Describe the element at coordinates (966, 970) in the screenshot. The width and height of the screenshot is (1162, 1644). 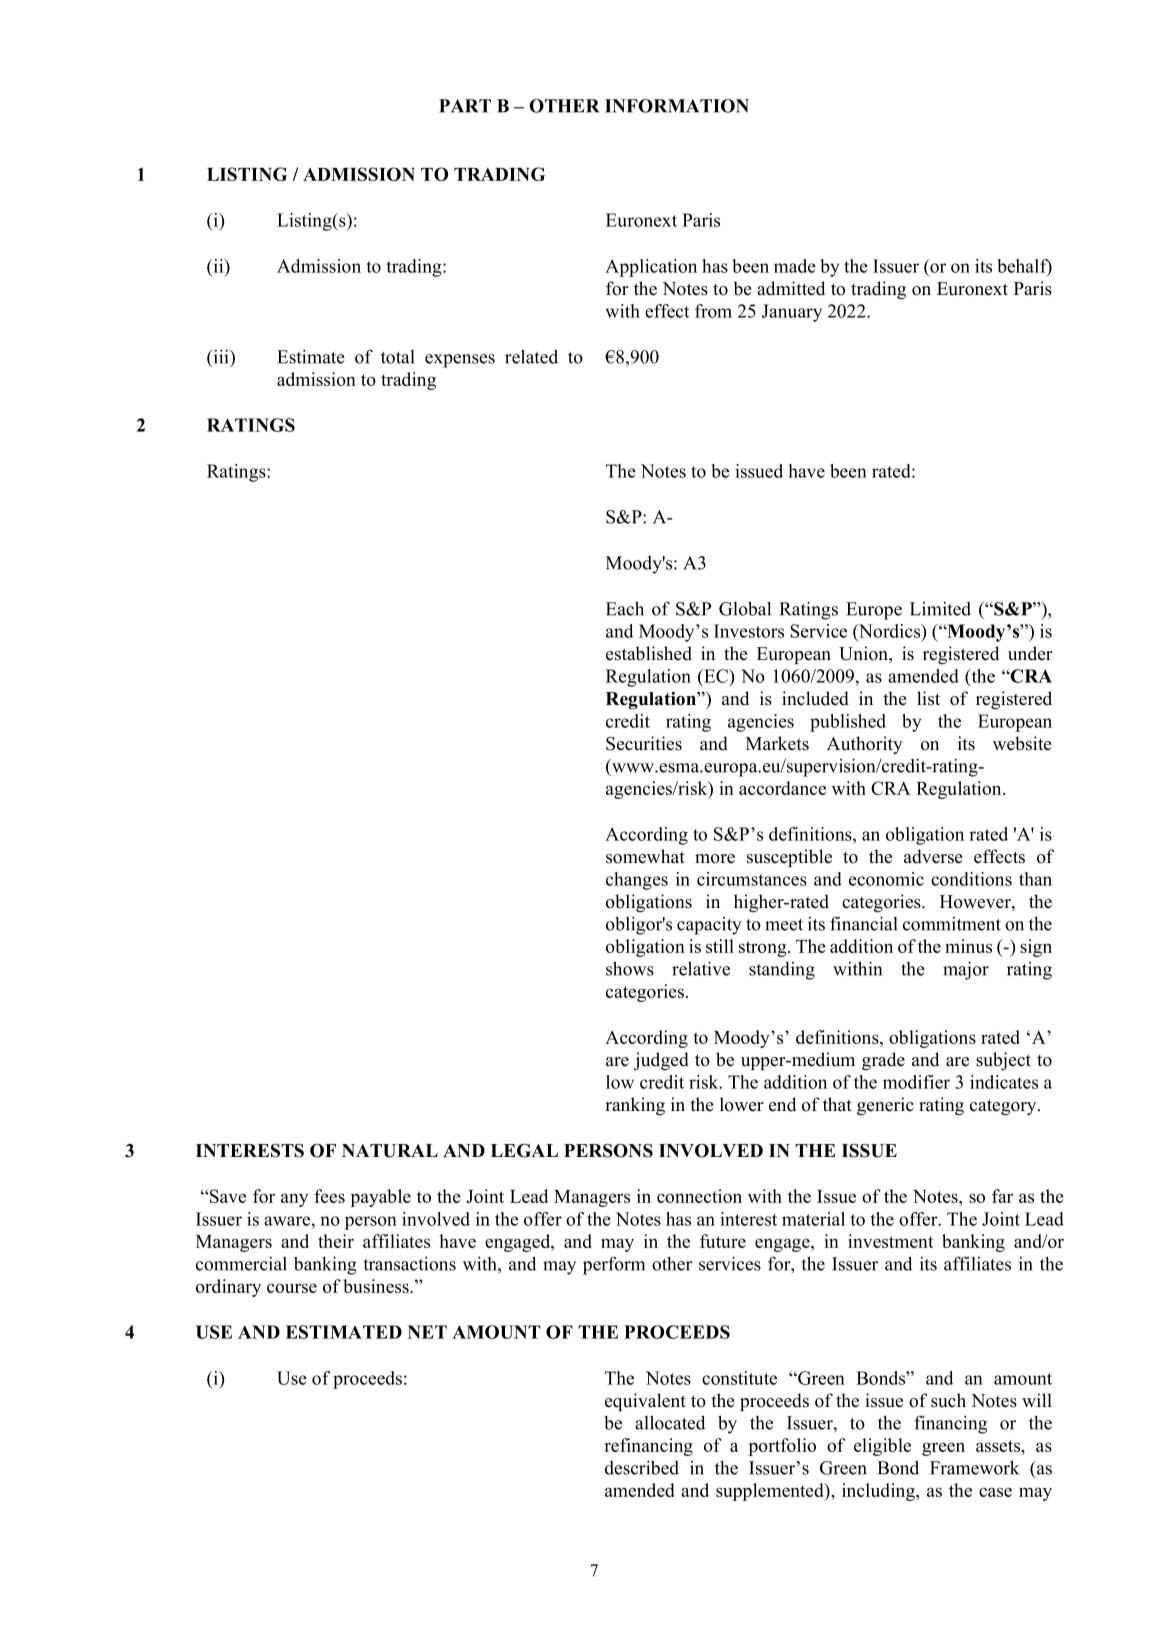
I see `major` at that location.
